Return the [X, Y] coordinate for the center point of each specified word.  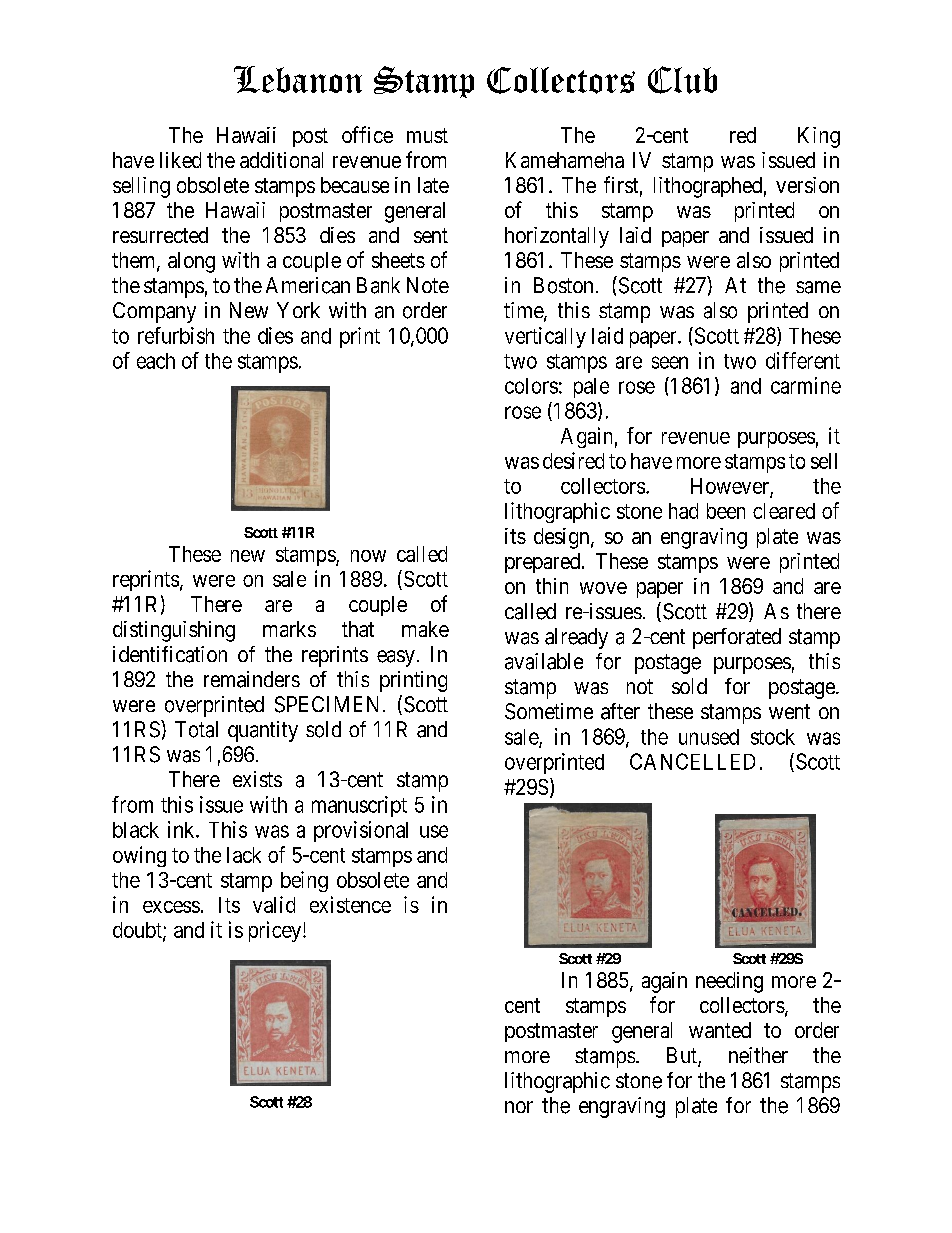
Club [682, 80]
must [427, 135]
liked [180, 160]
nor [519, 1107]
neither [758, 1055]
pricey [276, 931]
